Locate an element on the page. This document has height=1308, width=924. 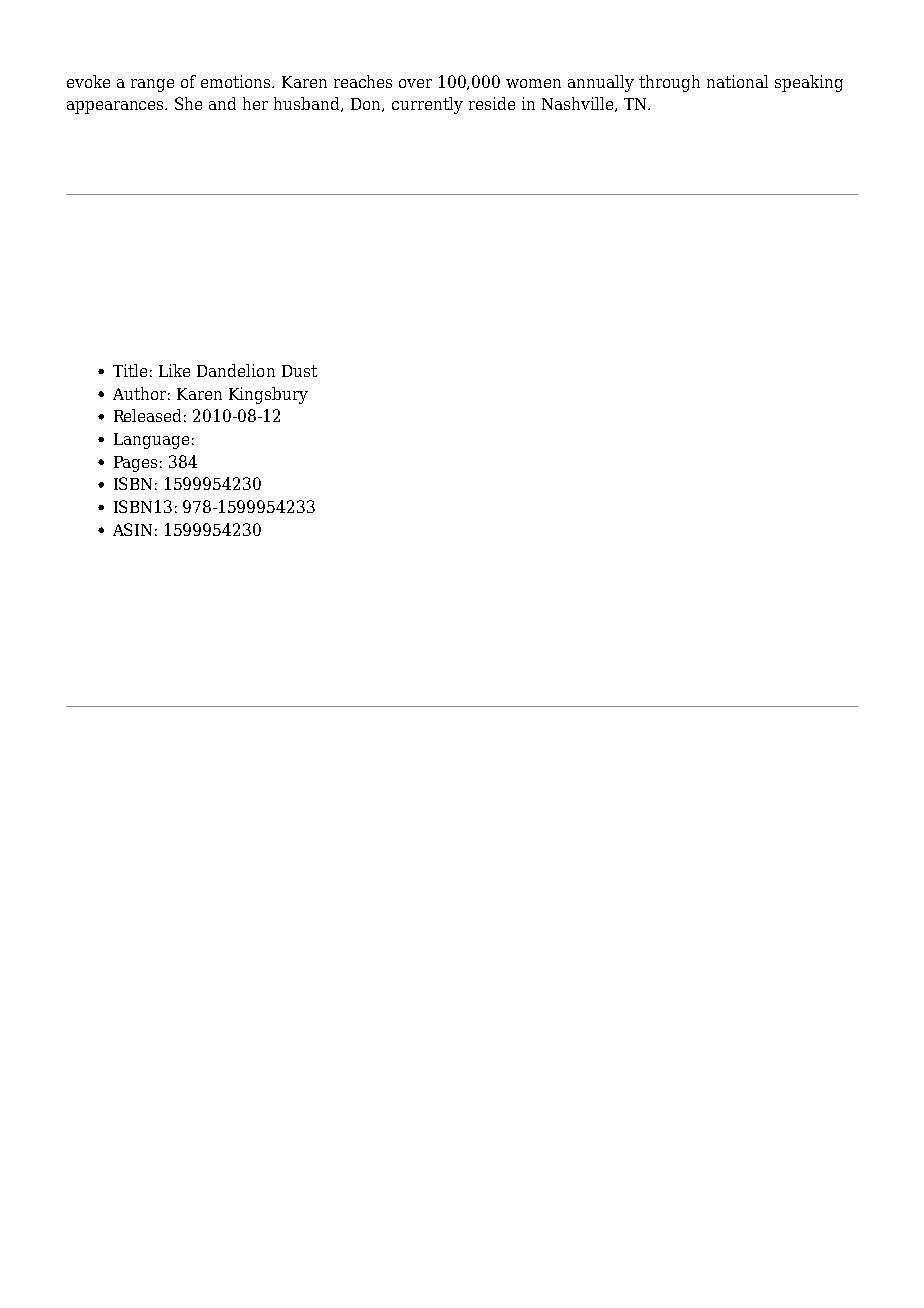
appearances is located at coordinates (117, 107).
